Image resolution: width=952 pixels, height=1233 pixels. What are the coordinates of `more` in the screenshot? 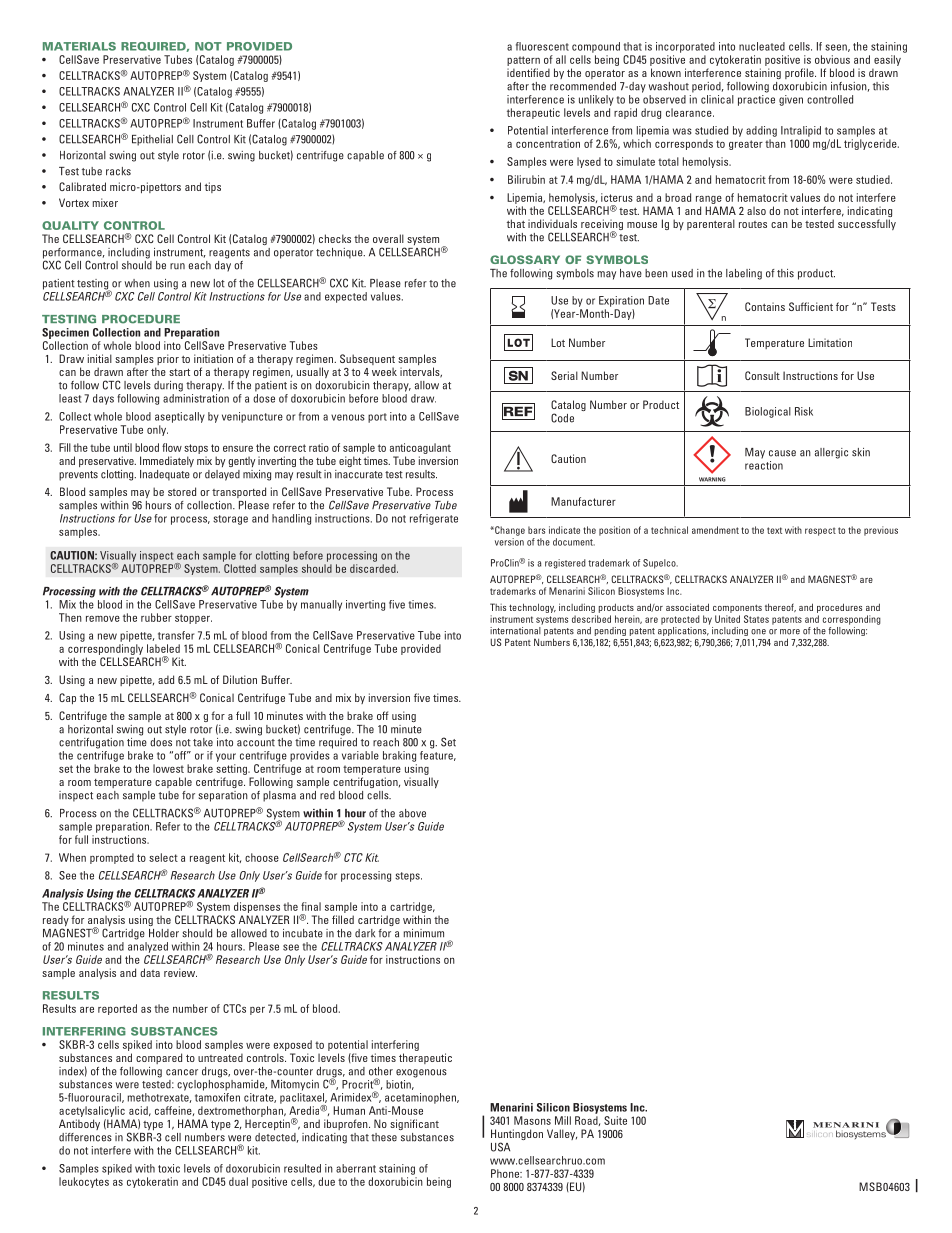 It's located at (790, 632).
